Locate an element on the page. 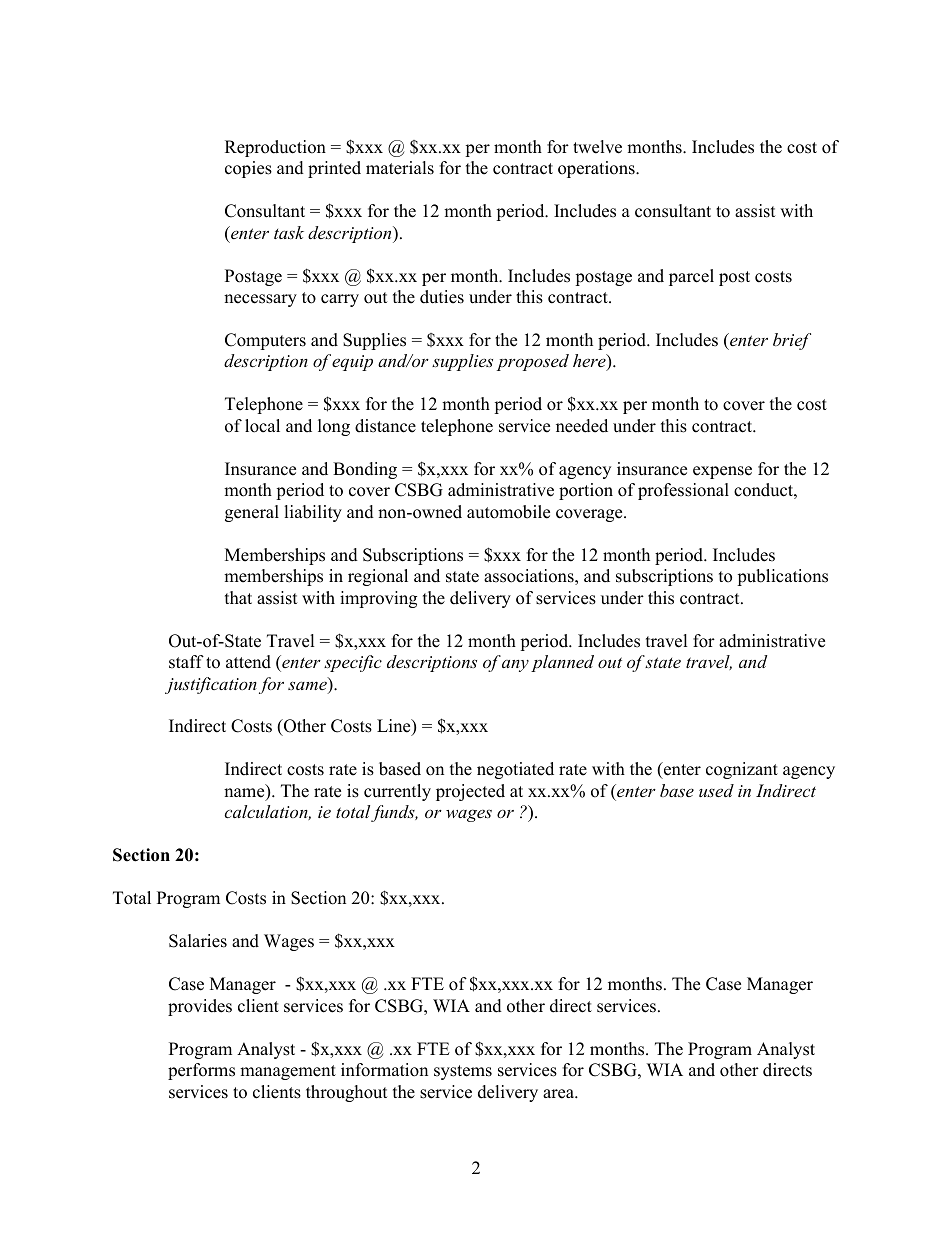  materials is located at coordinates (400, 168).
